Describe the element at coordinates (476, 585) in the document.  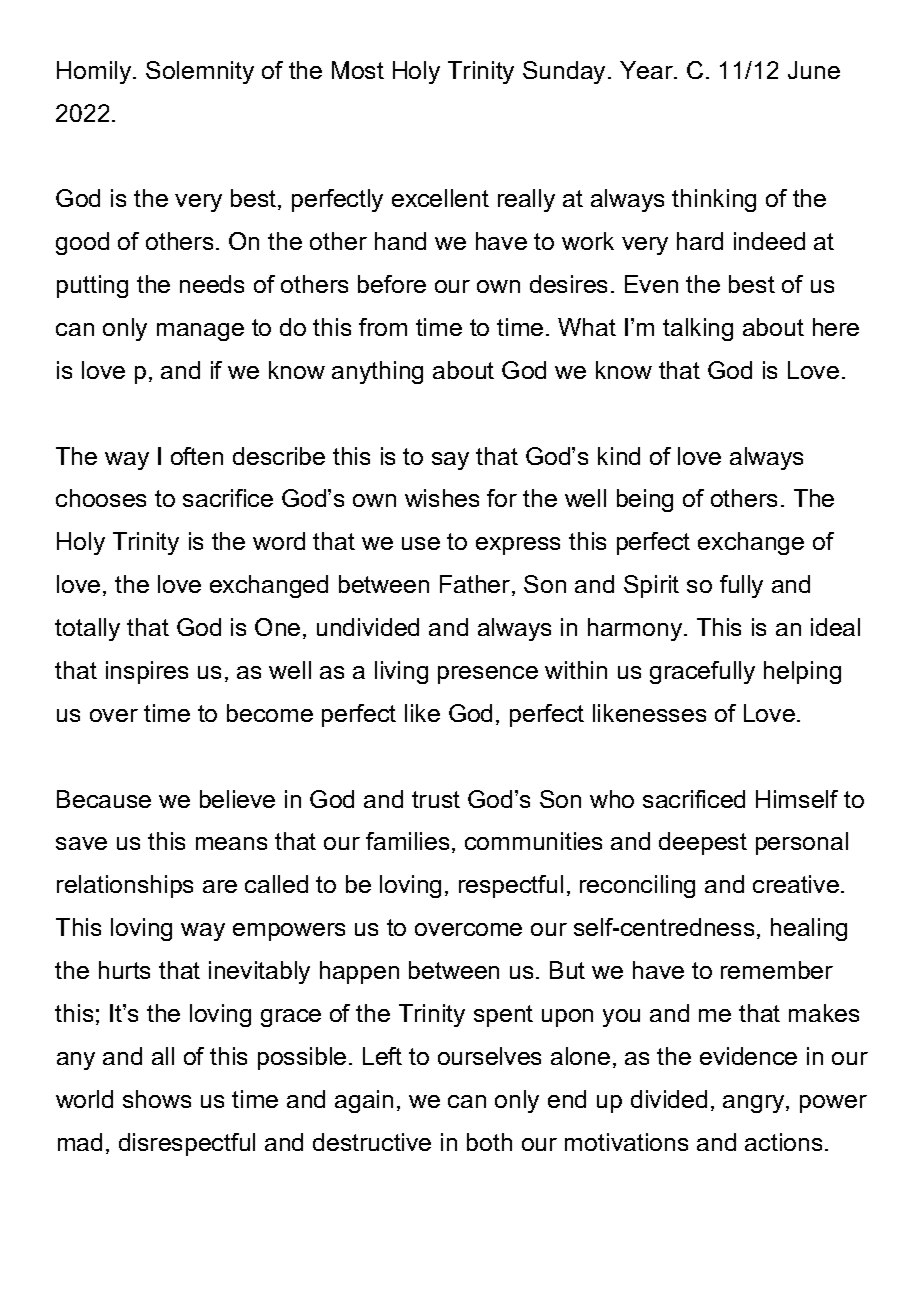
I see `Father` at that location.
